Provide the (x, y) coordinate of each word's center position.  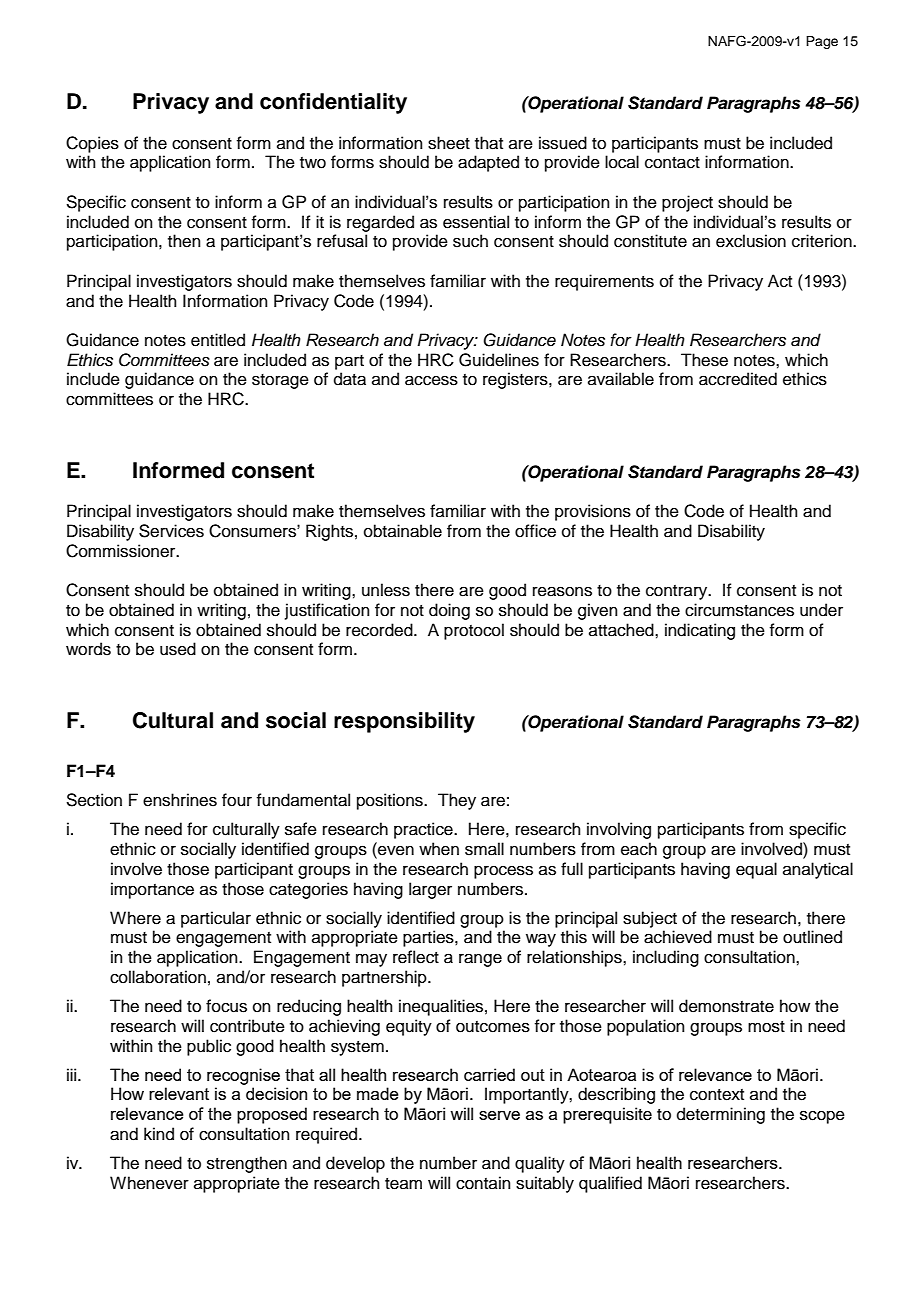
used (178, 649)
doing (449, 611)
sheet (449, 143)
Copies (92, 144)
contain (483, 1183)
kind (159, 1134)
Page (822, 42)
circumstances (739, 610)
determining (721, 1115)
